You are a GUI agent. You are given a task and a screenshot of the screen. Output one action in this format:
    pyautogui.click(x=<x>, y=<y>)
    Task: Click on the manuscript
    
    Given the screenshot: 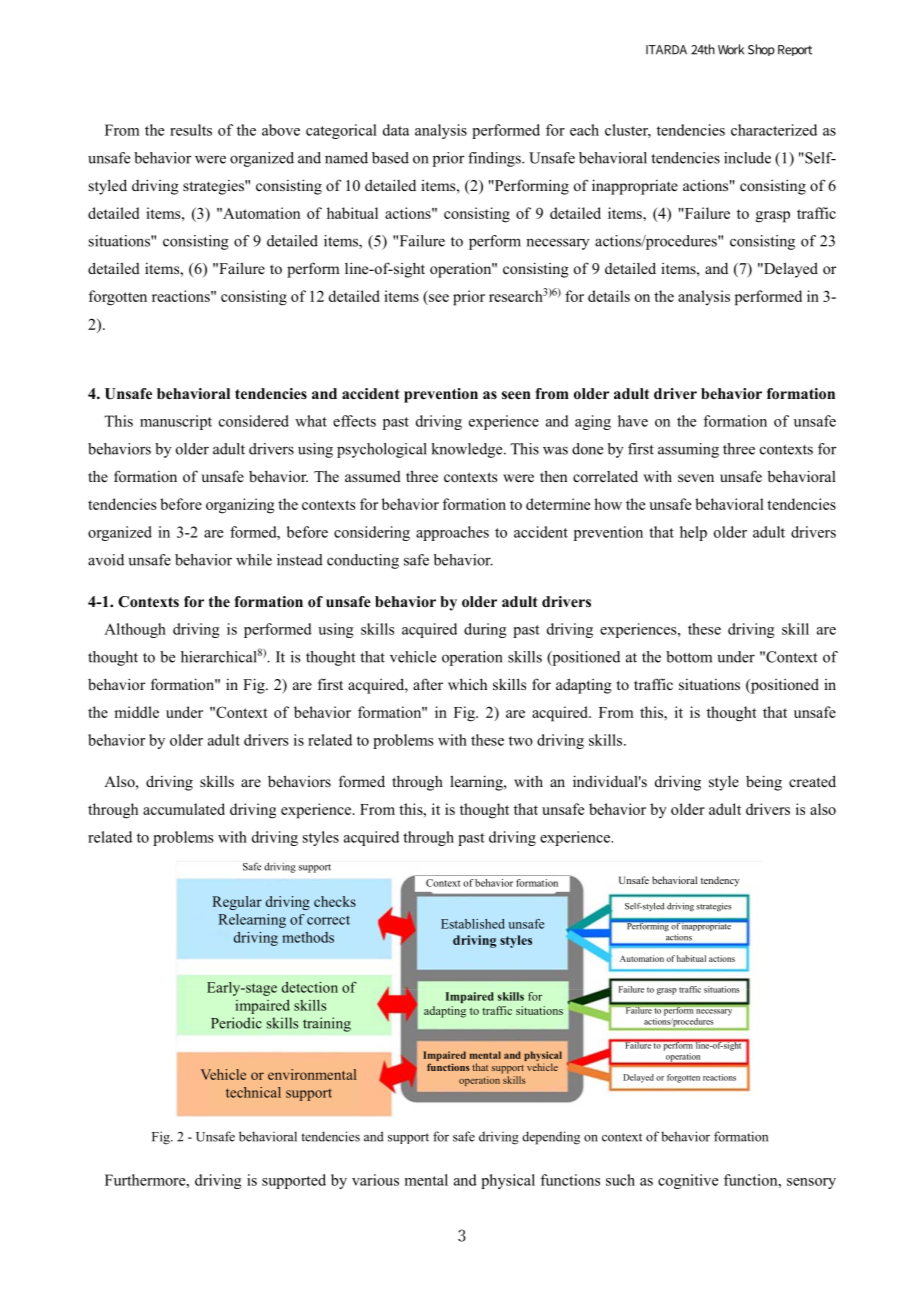 What is the action you would take?
    pyautogui.click(x=176, y=422)
